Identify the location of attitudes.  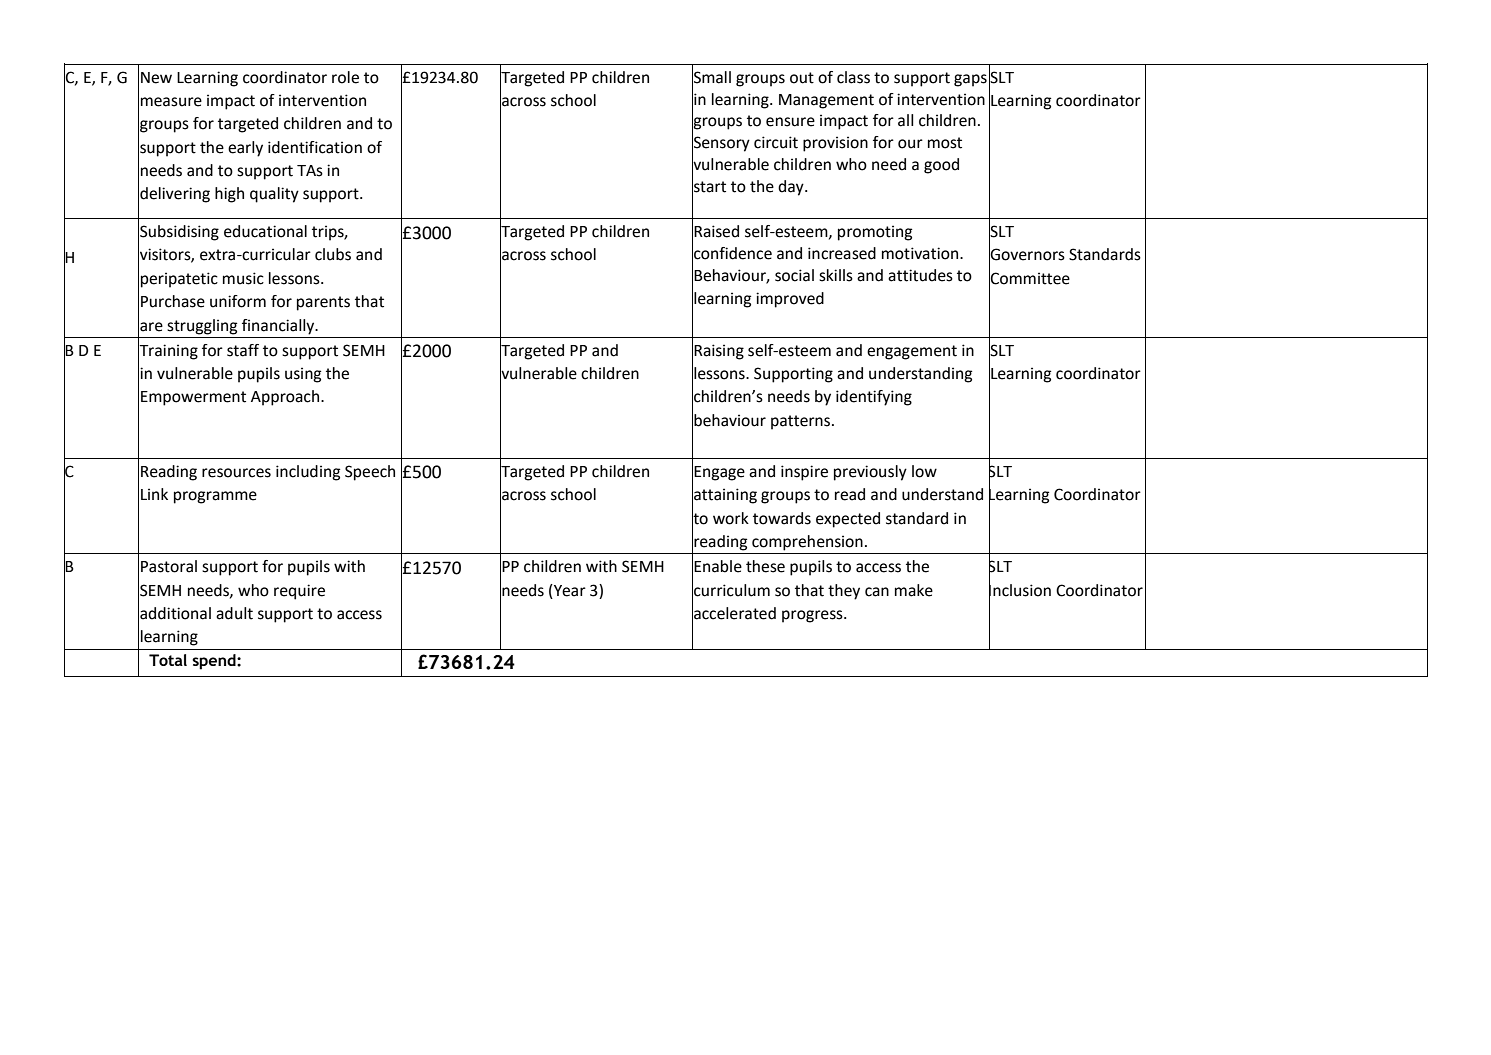
(920, 275).
